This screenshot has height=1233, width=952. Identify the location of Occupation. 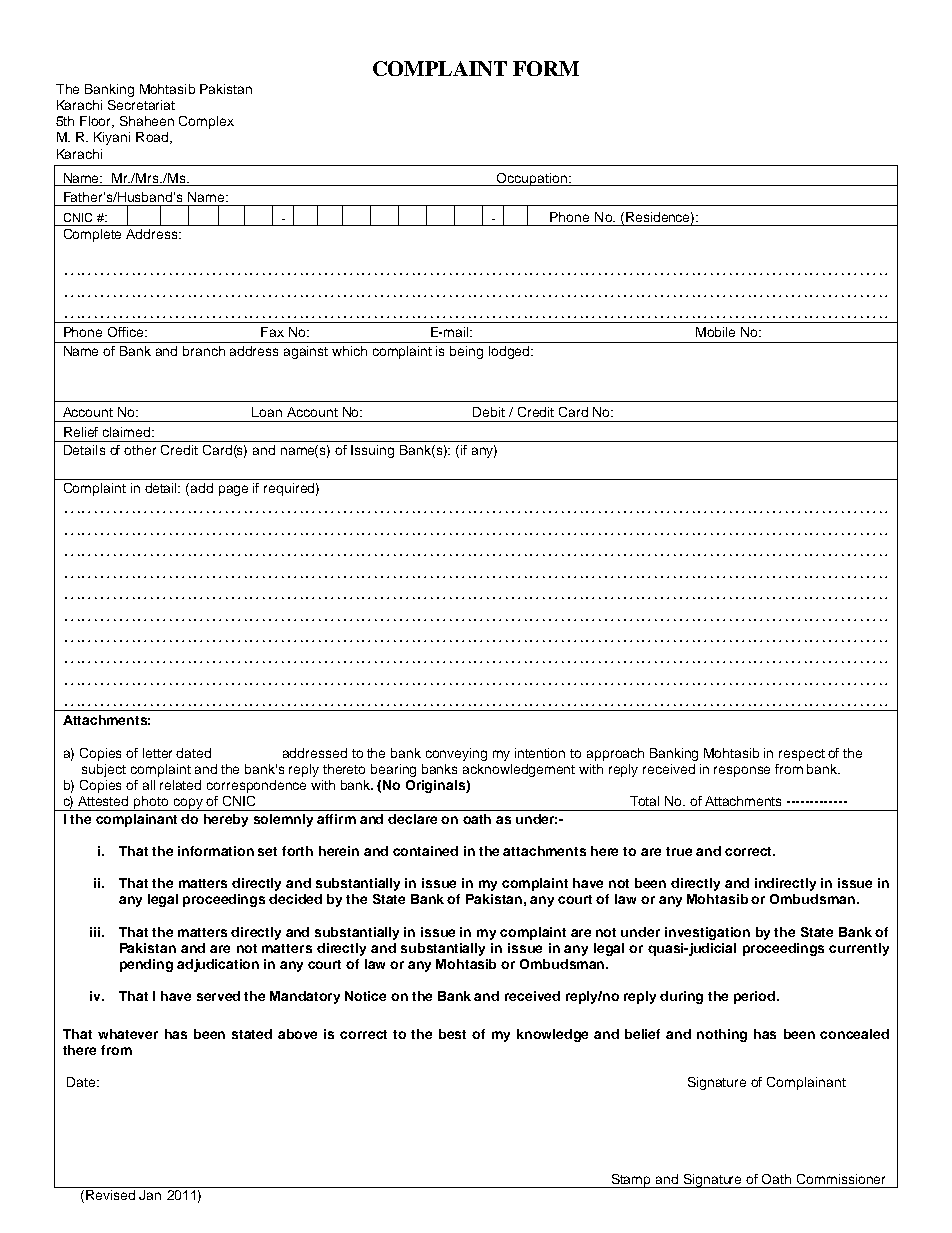
(532, 179).
